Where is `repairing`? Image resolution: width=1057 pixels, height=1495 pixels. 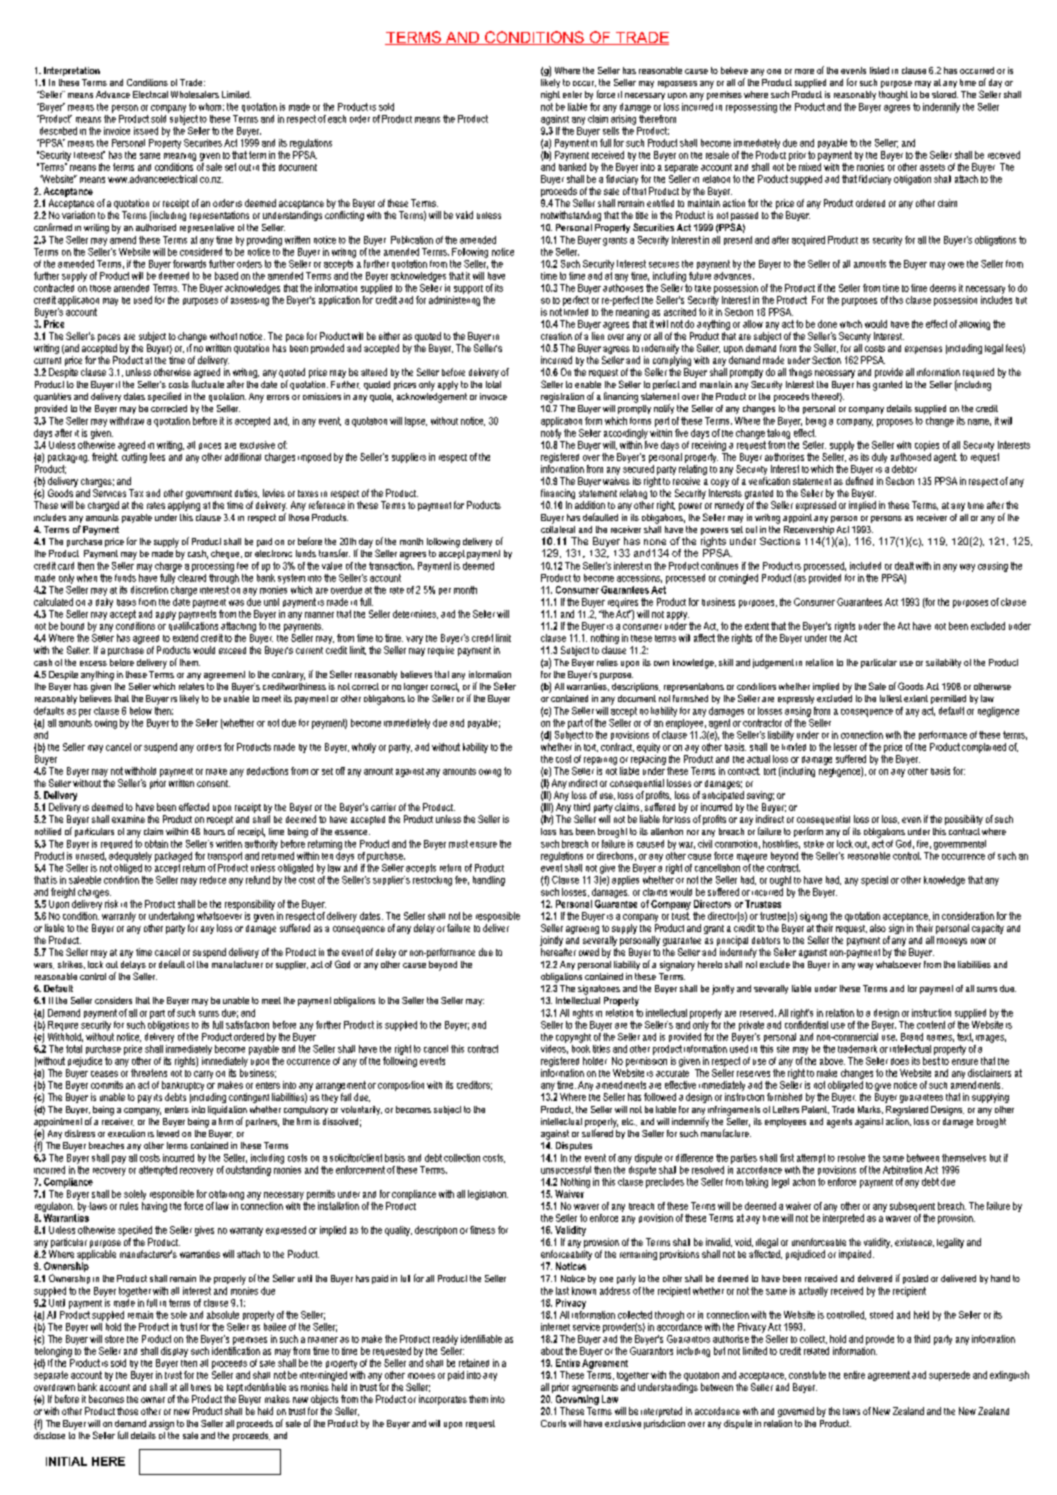
repairing is located at coordinates (600, 761).
